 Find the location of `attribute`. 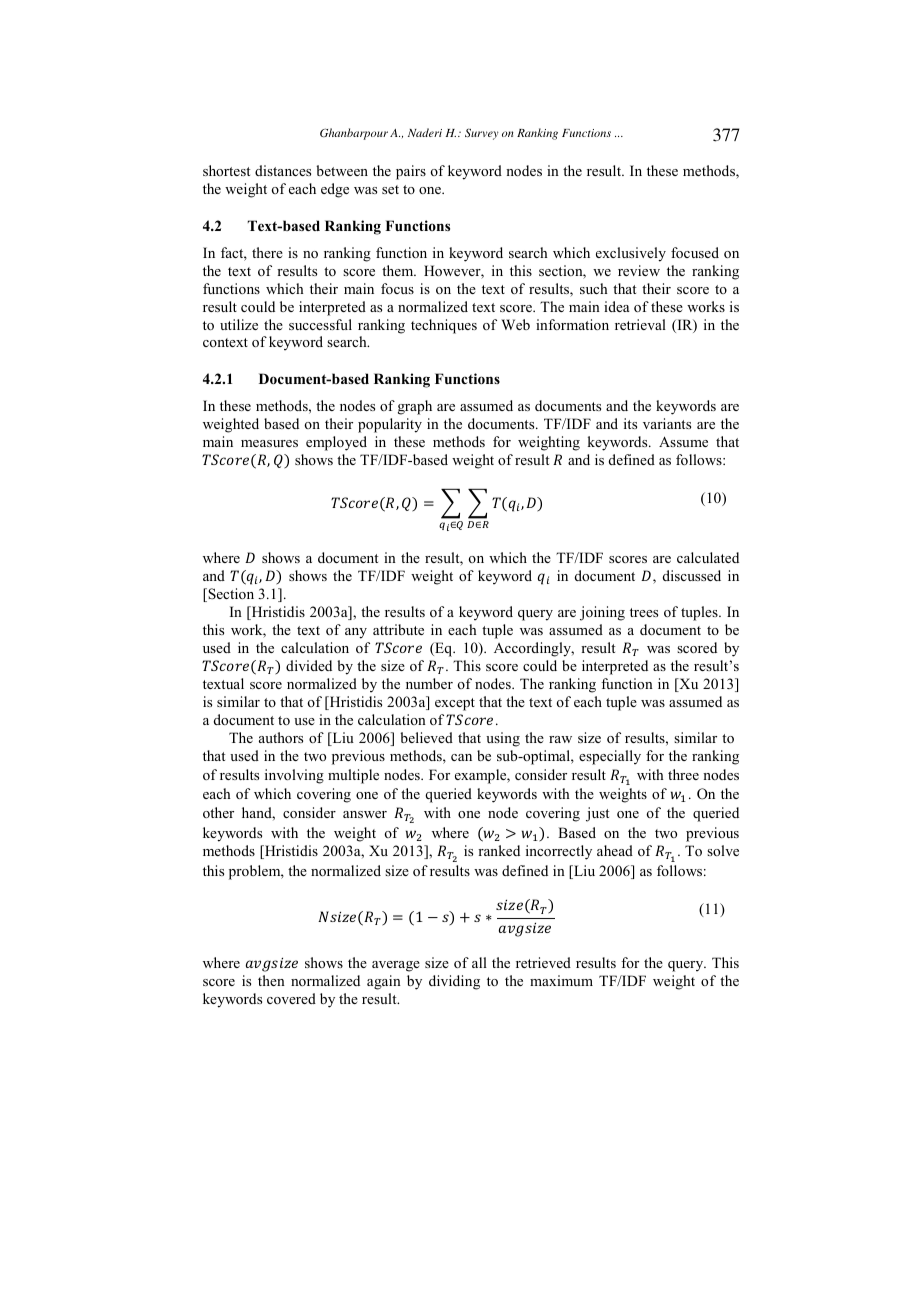

attribute is located at coordinates (398, 629).
